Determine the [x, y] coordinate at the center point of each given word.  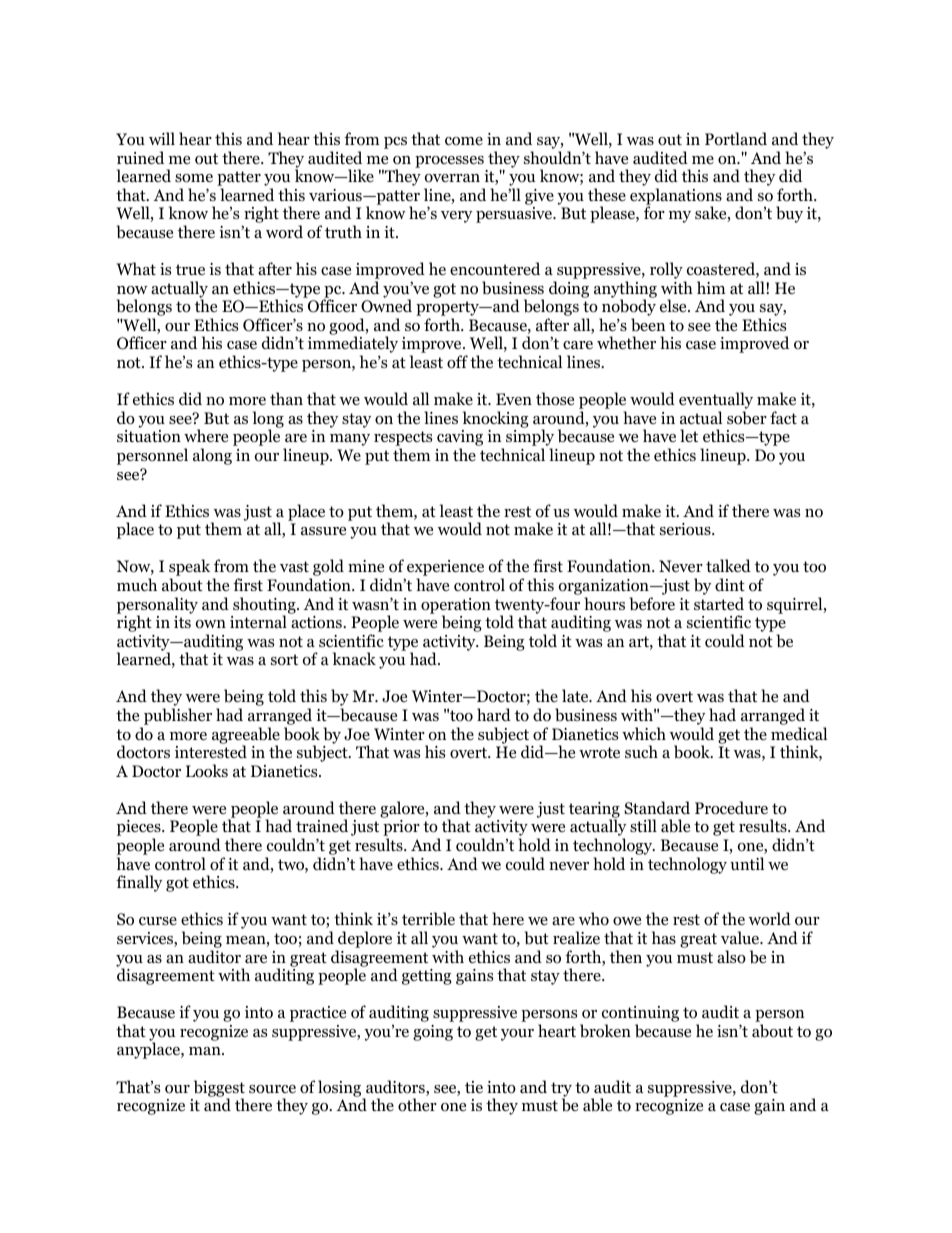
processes [449, 162]
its [182, 622]
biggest [219, 1089]
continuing [640, 1015]
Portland [736, 139]
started [719, 603]
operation [456, 607]
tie [474, 1087]
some [194, 178]
